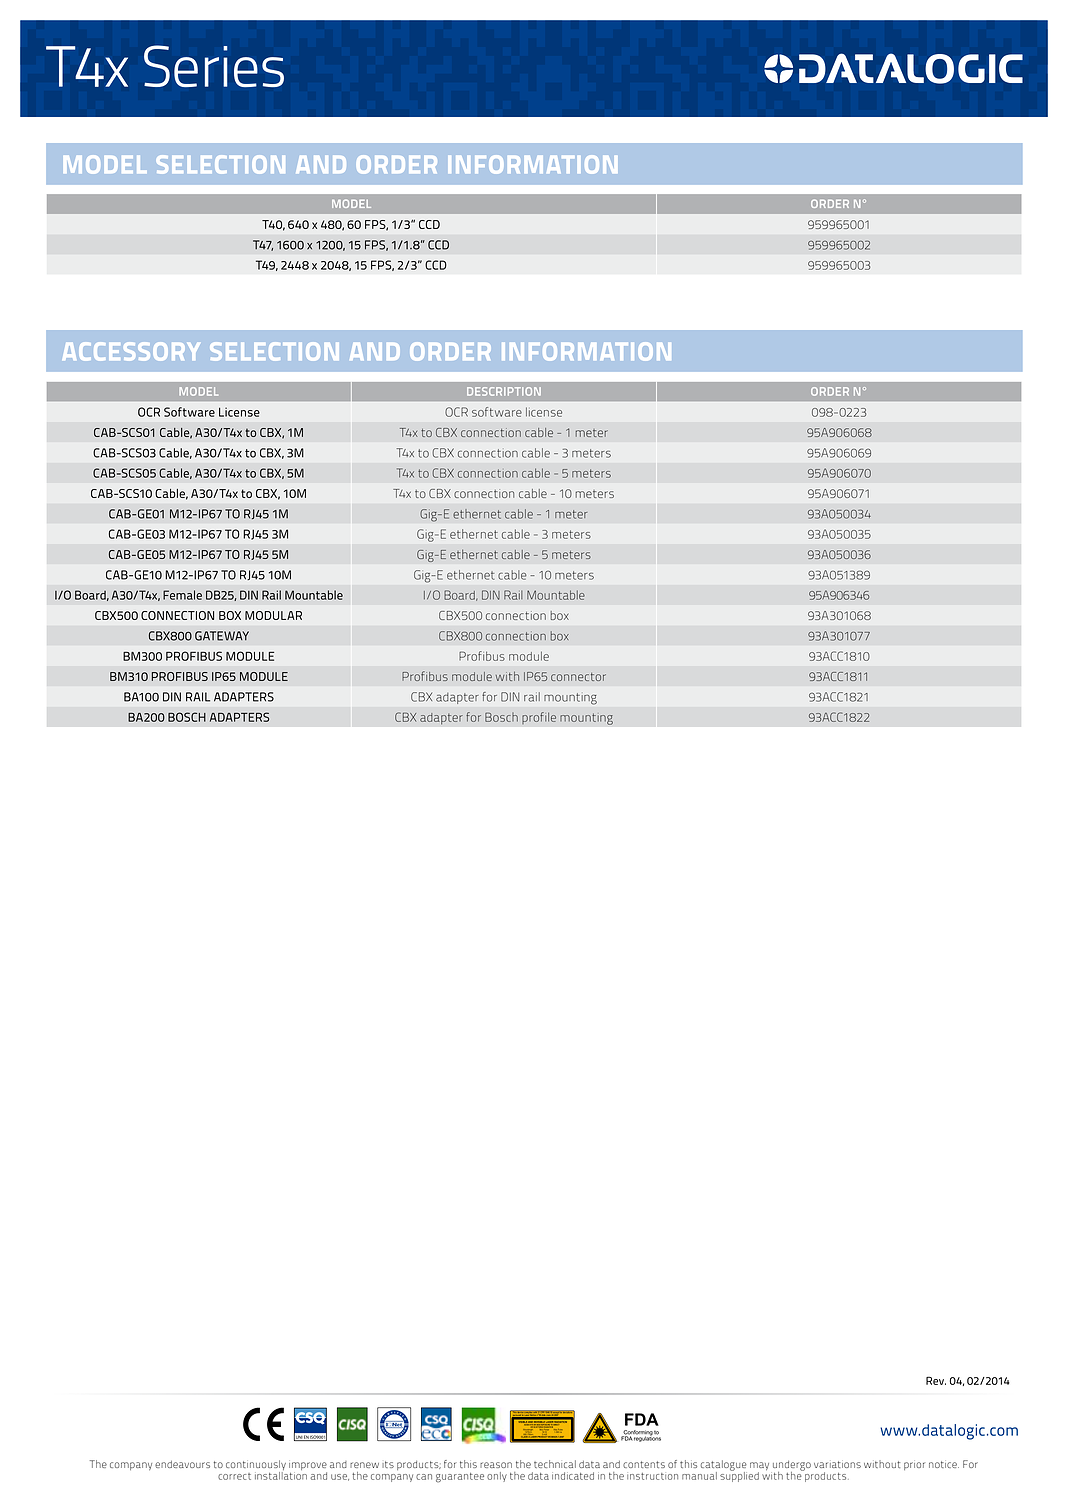 The width and height of the image is (1068, 1510). I want to click on continuously, so click(256, 1466).
